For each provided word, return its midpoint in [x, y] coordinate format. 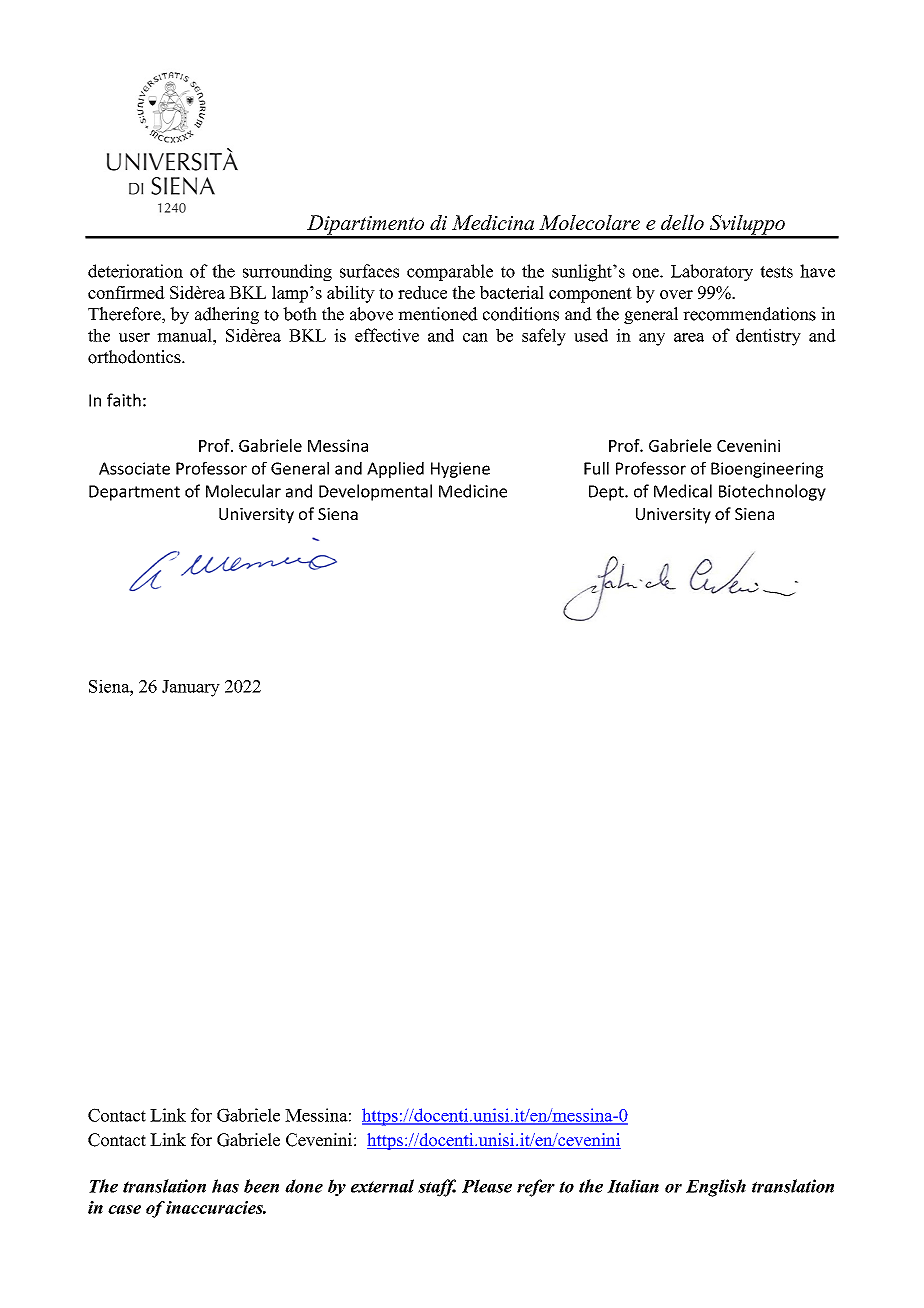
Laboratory [712, 273]
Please [487, 1186]
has [225, 1186]
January [191, 688]
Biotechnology [772, 492]
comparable [450, 272]
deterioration [135, 271]
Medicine [473, 491]
